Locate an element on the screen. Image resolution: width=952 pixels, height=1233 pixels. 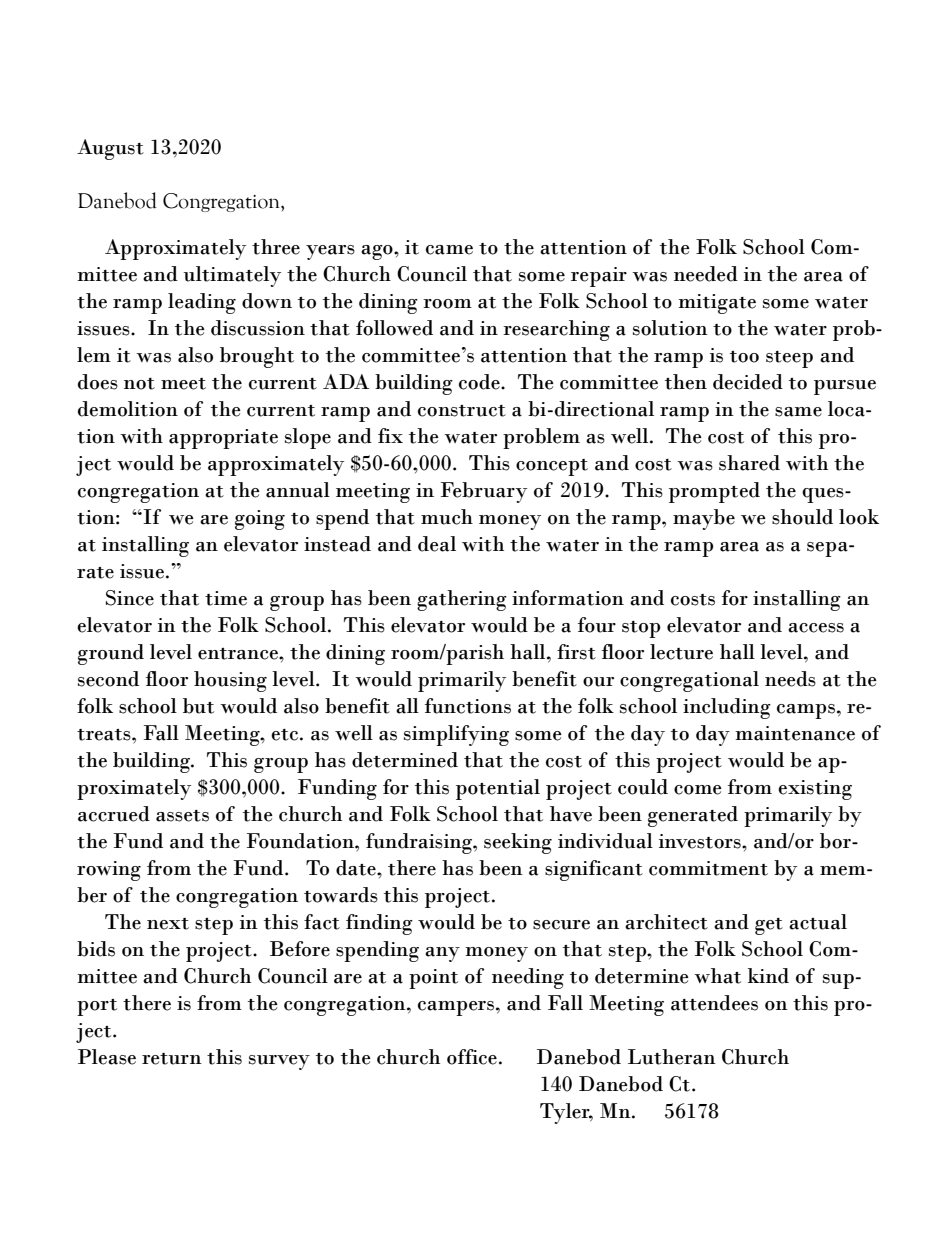
needed is located at coordinates (706, 274).
